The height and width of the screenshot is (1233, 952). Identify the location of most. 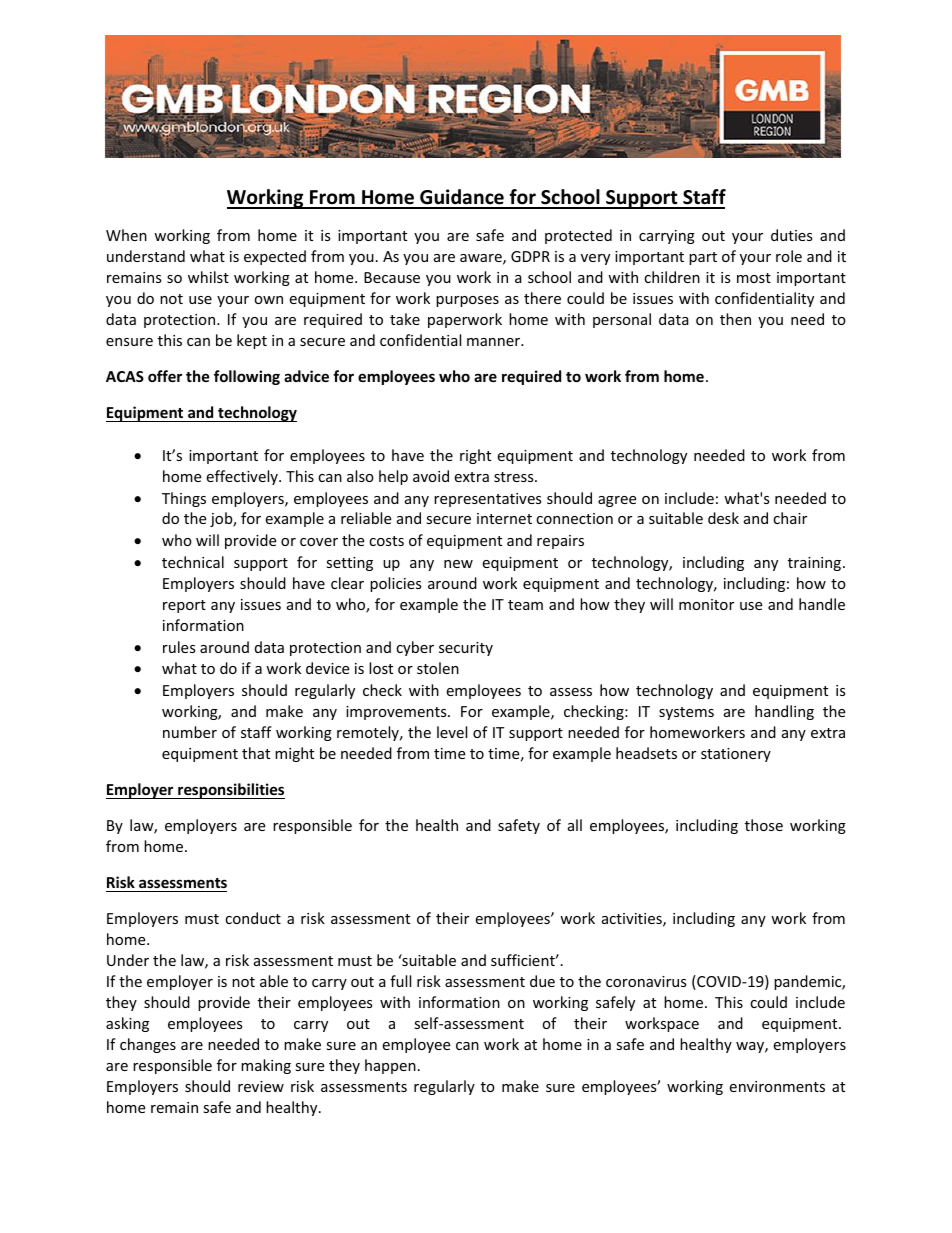
(754, 278).
